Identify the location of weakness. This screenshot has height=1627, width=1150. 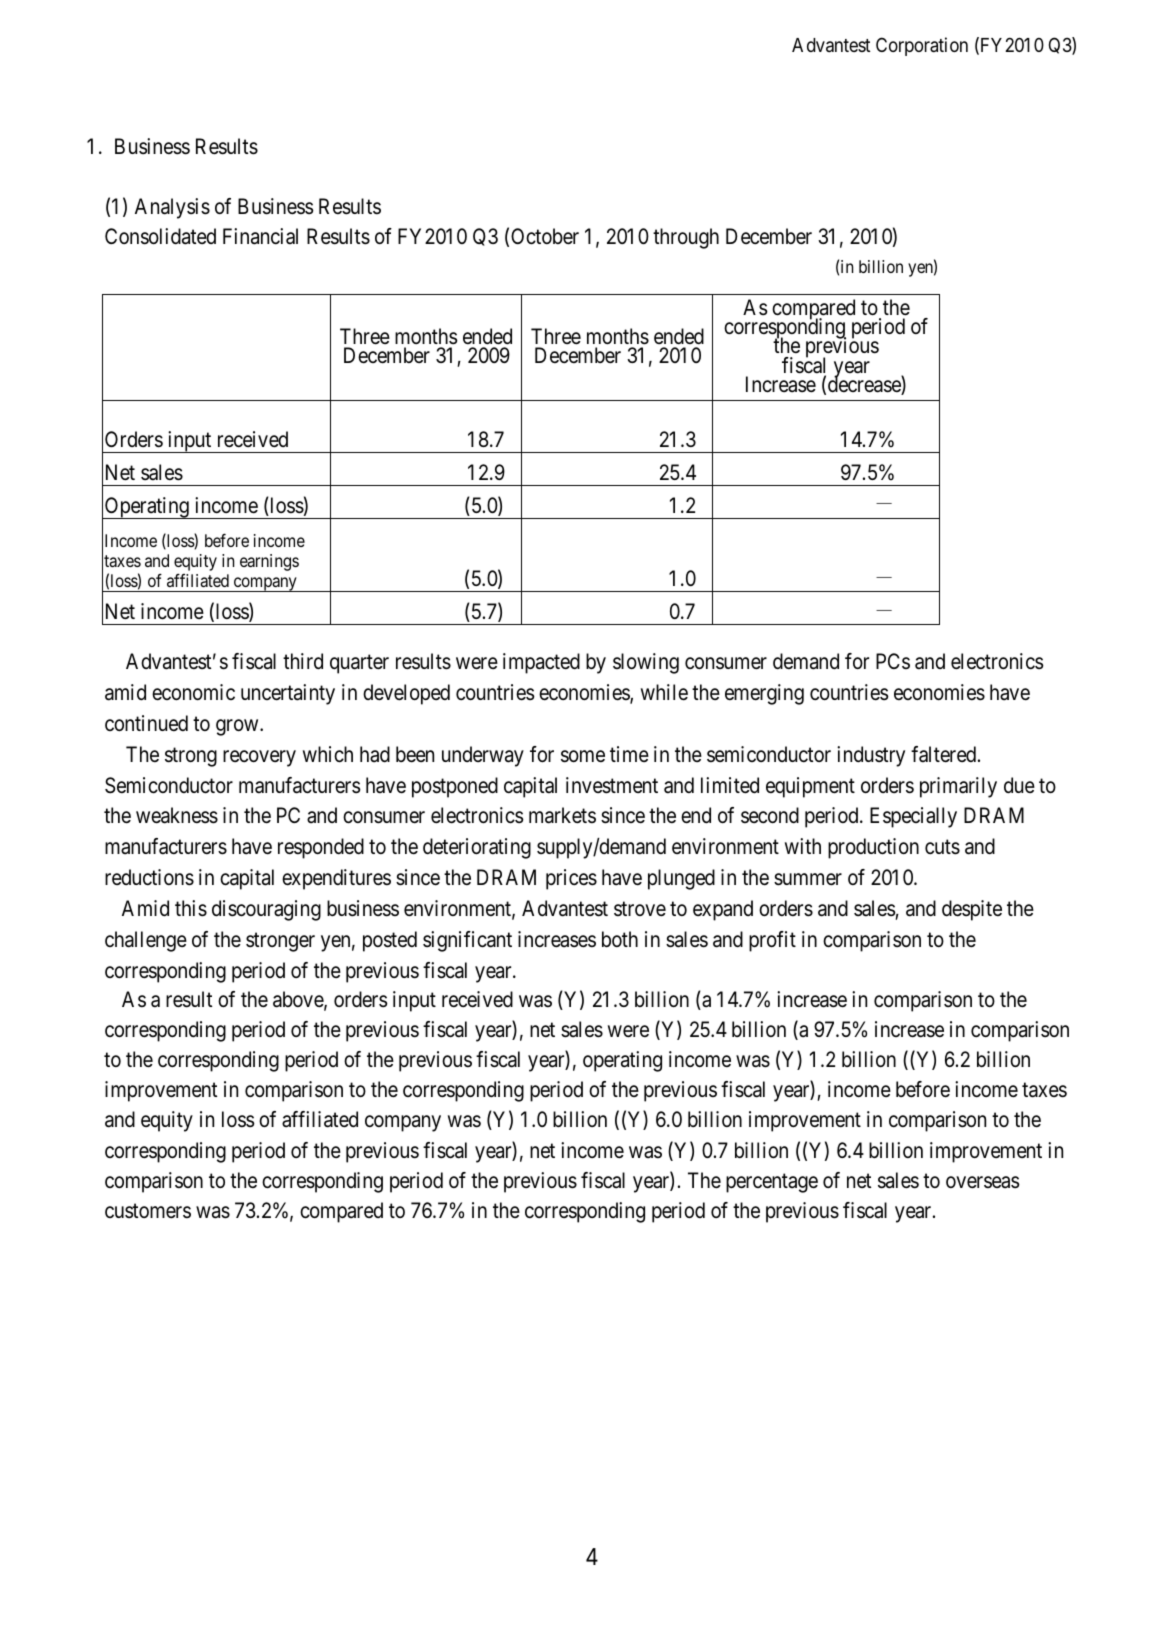
(177, 815).
